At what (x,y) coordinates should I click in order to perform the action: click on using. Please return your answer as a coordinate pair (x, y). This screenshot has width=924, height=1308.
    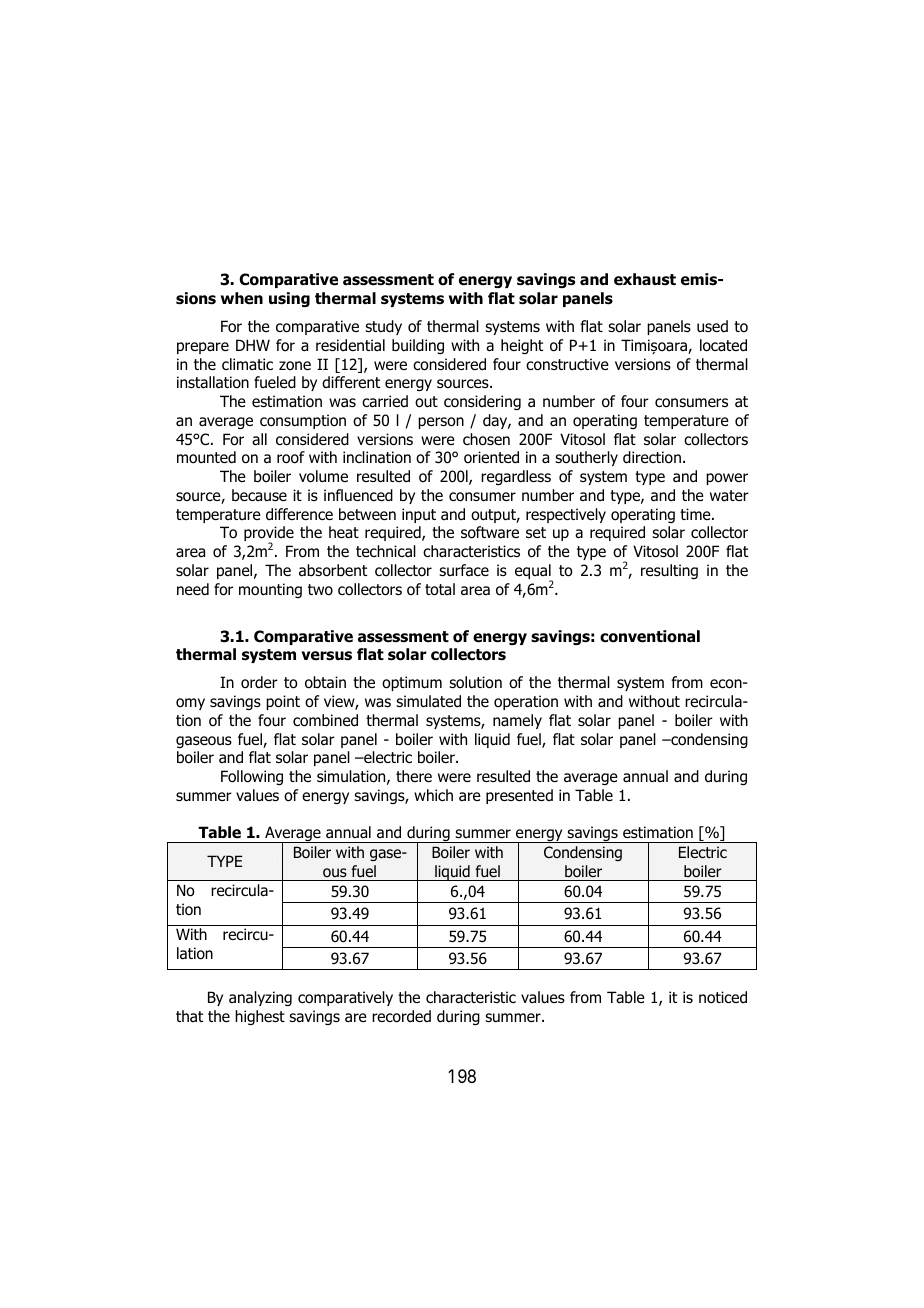
    Looking at the image, I should click on (289, 299).
